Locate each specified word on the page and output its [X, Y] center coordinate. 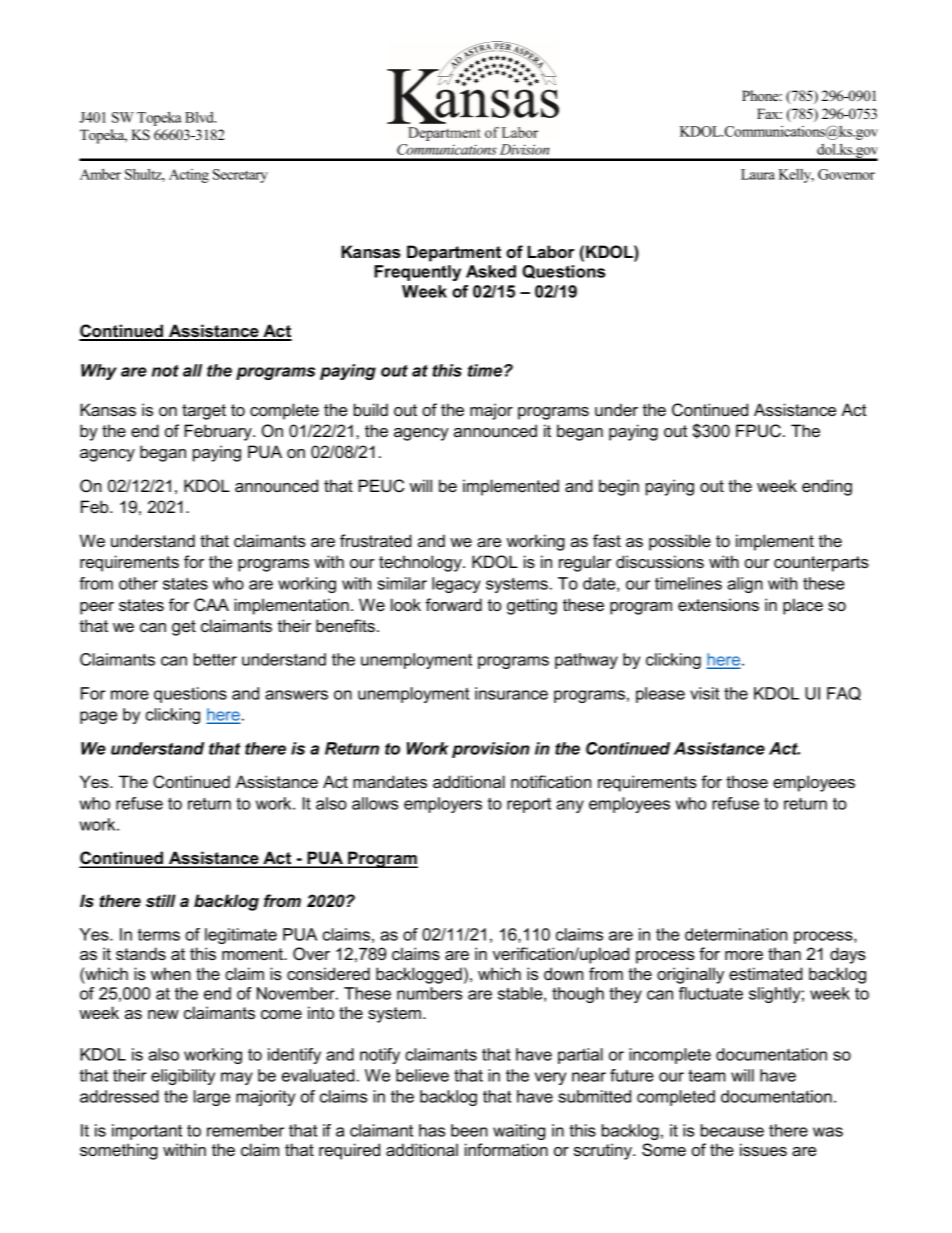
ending [827, 487]
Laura [758, 174]
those [747, 781]
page [98, 717]
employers [443, 805]
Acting [189, 176]
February [219, 432]
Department [454, 253]
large [212, 1098]
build [371, 409]
